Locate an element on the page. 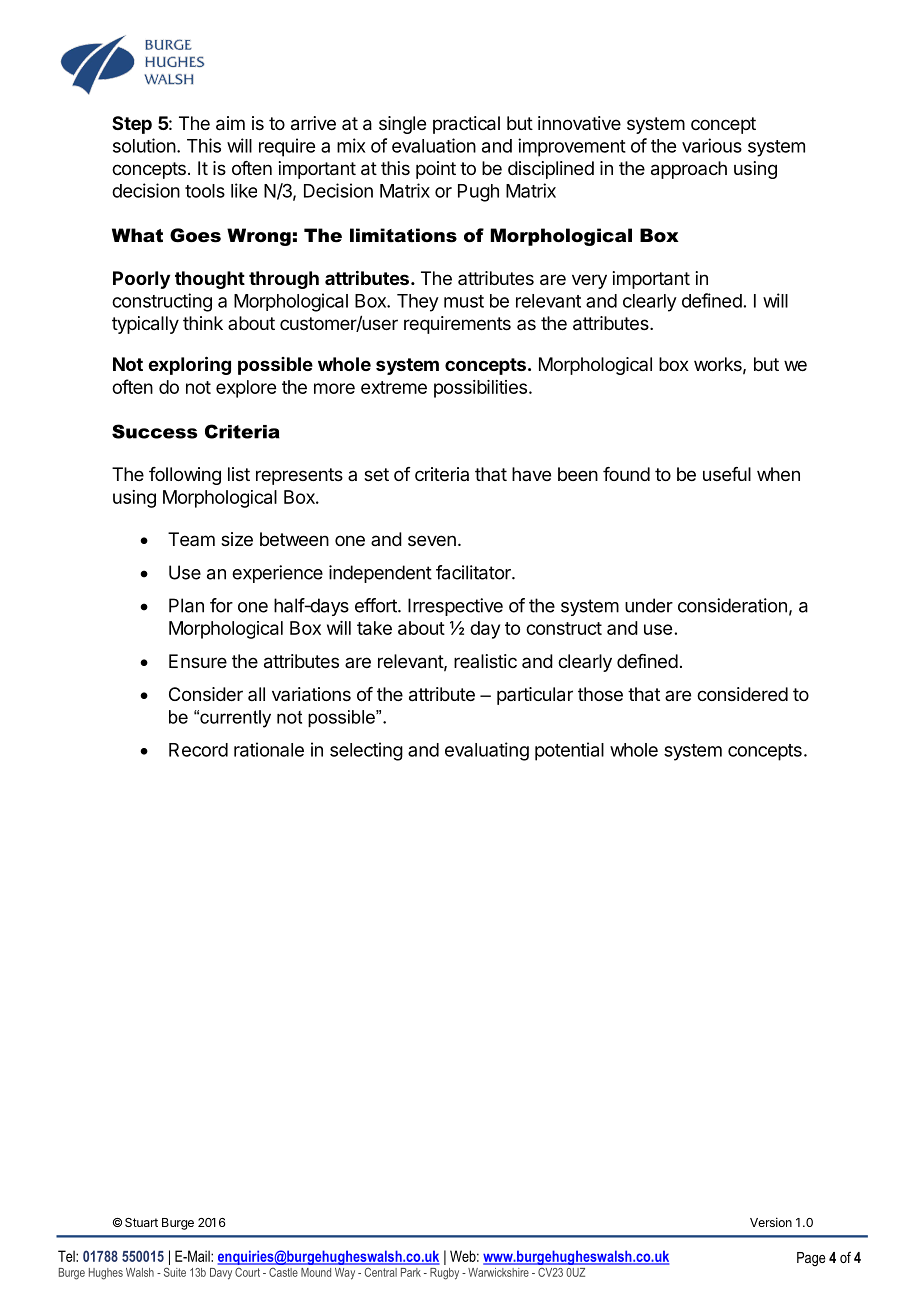  various is located at coordinates (712, 145).
